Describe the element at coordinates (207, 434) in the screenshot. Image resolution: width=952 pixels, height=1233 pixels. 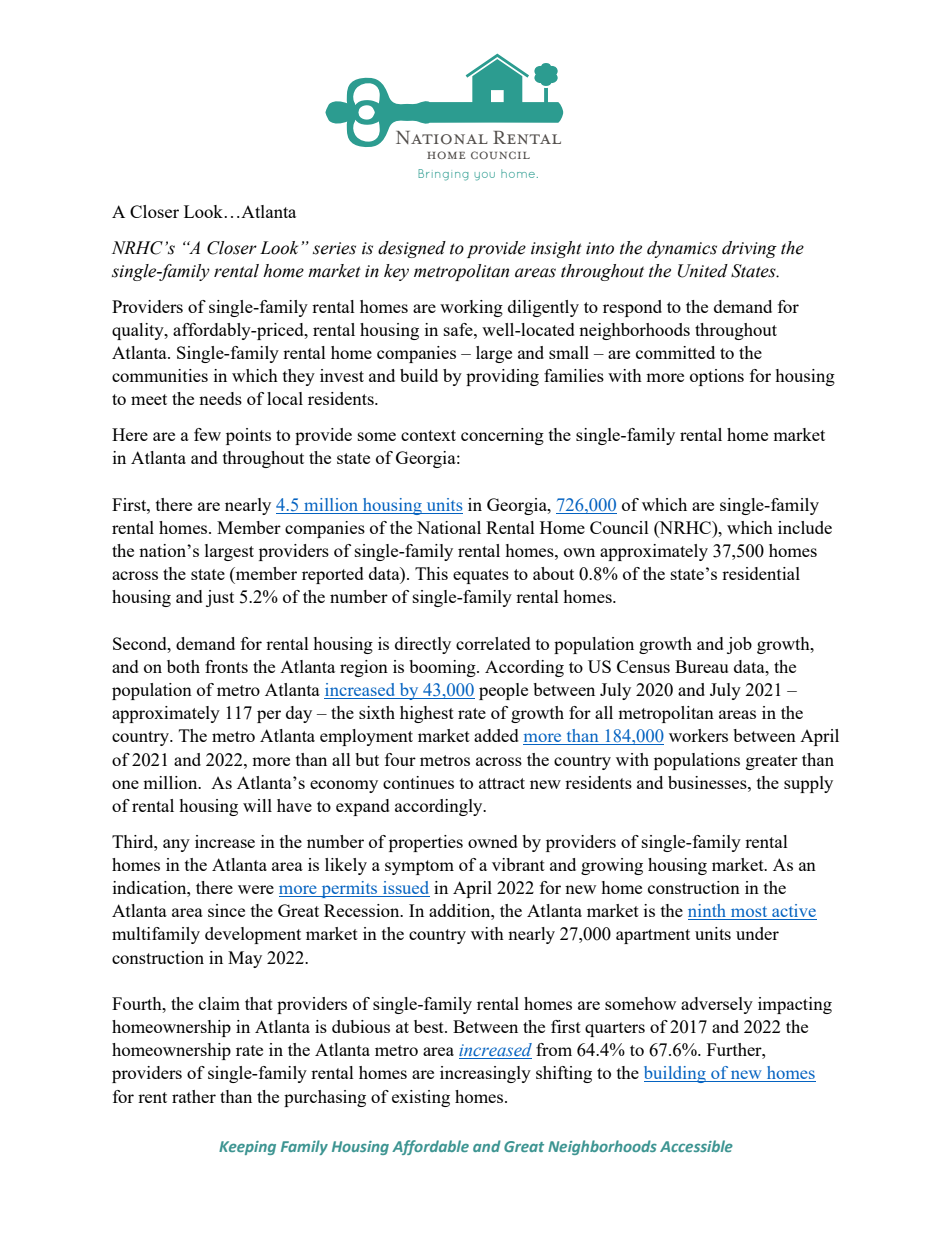
I see `few` at that location.
